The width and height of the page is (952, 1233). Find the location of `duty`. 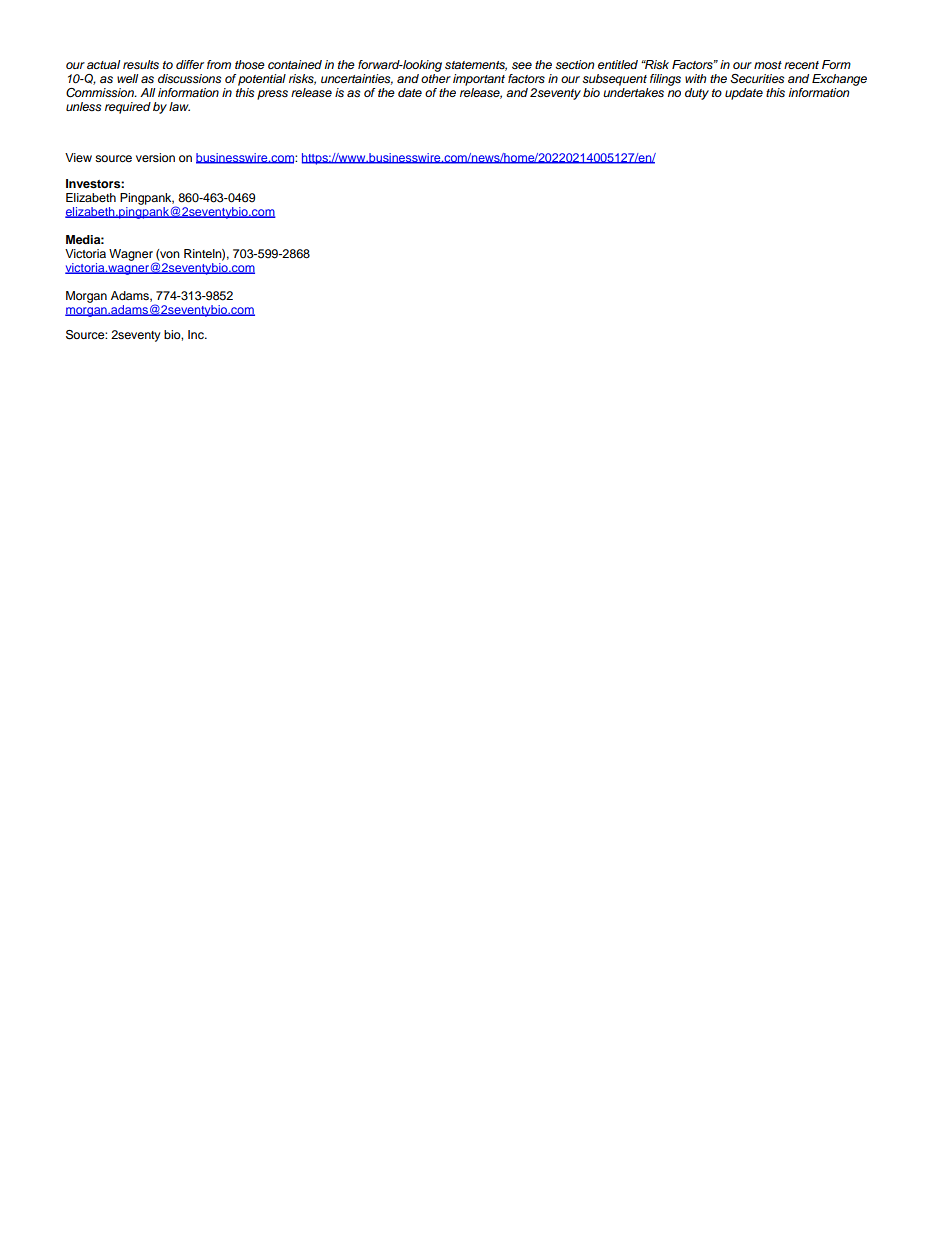

duty is located at coordinates (697, 94).
